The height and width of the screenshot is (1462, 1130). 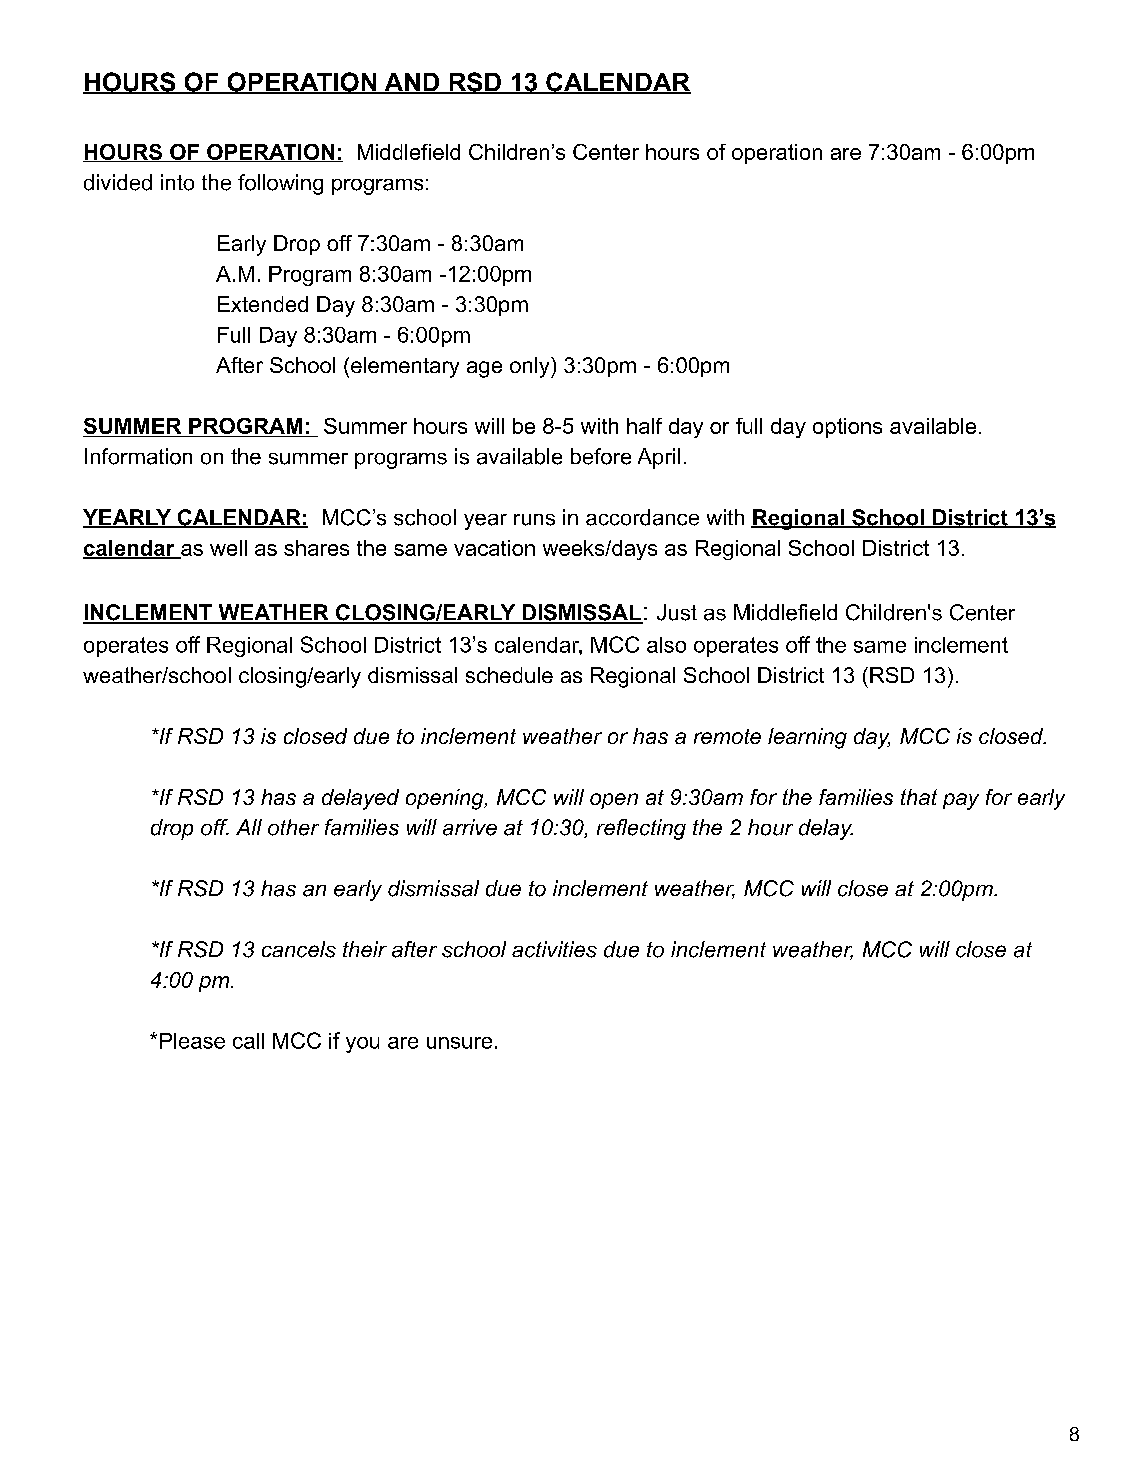 I want to click on into, so click(x=177, y=182).
